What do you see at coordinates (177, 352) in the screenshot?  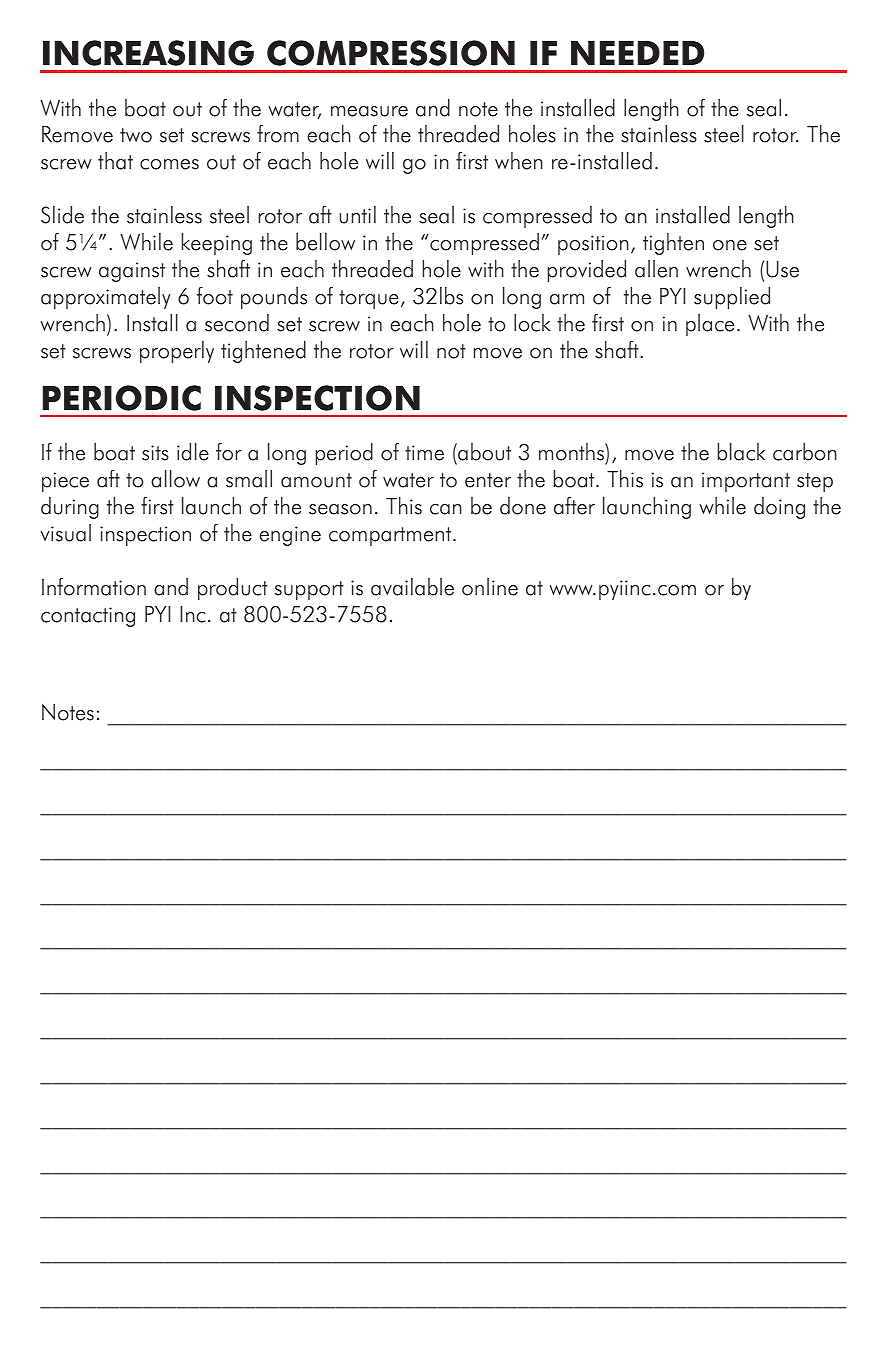 I see `properly` at bounding box center [177, 352].
